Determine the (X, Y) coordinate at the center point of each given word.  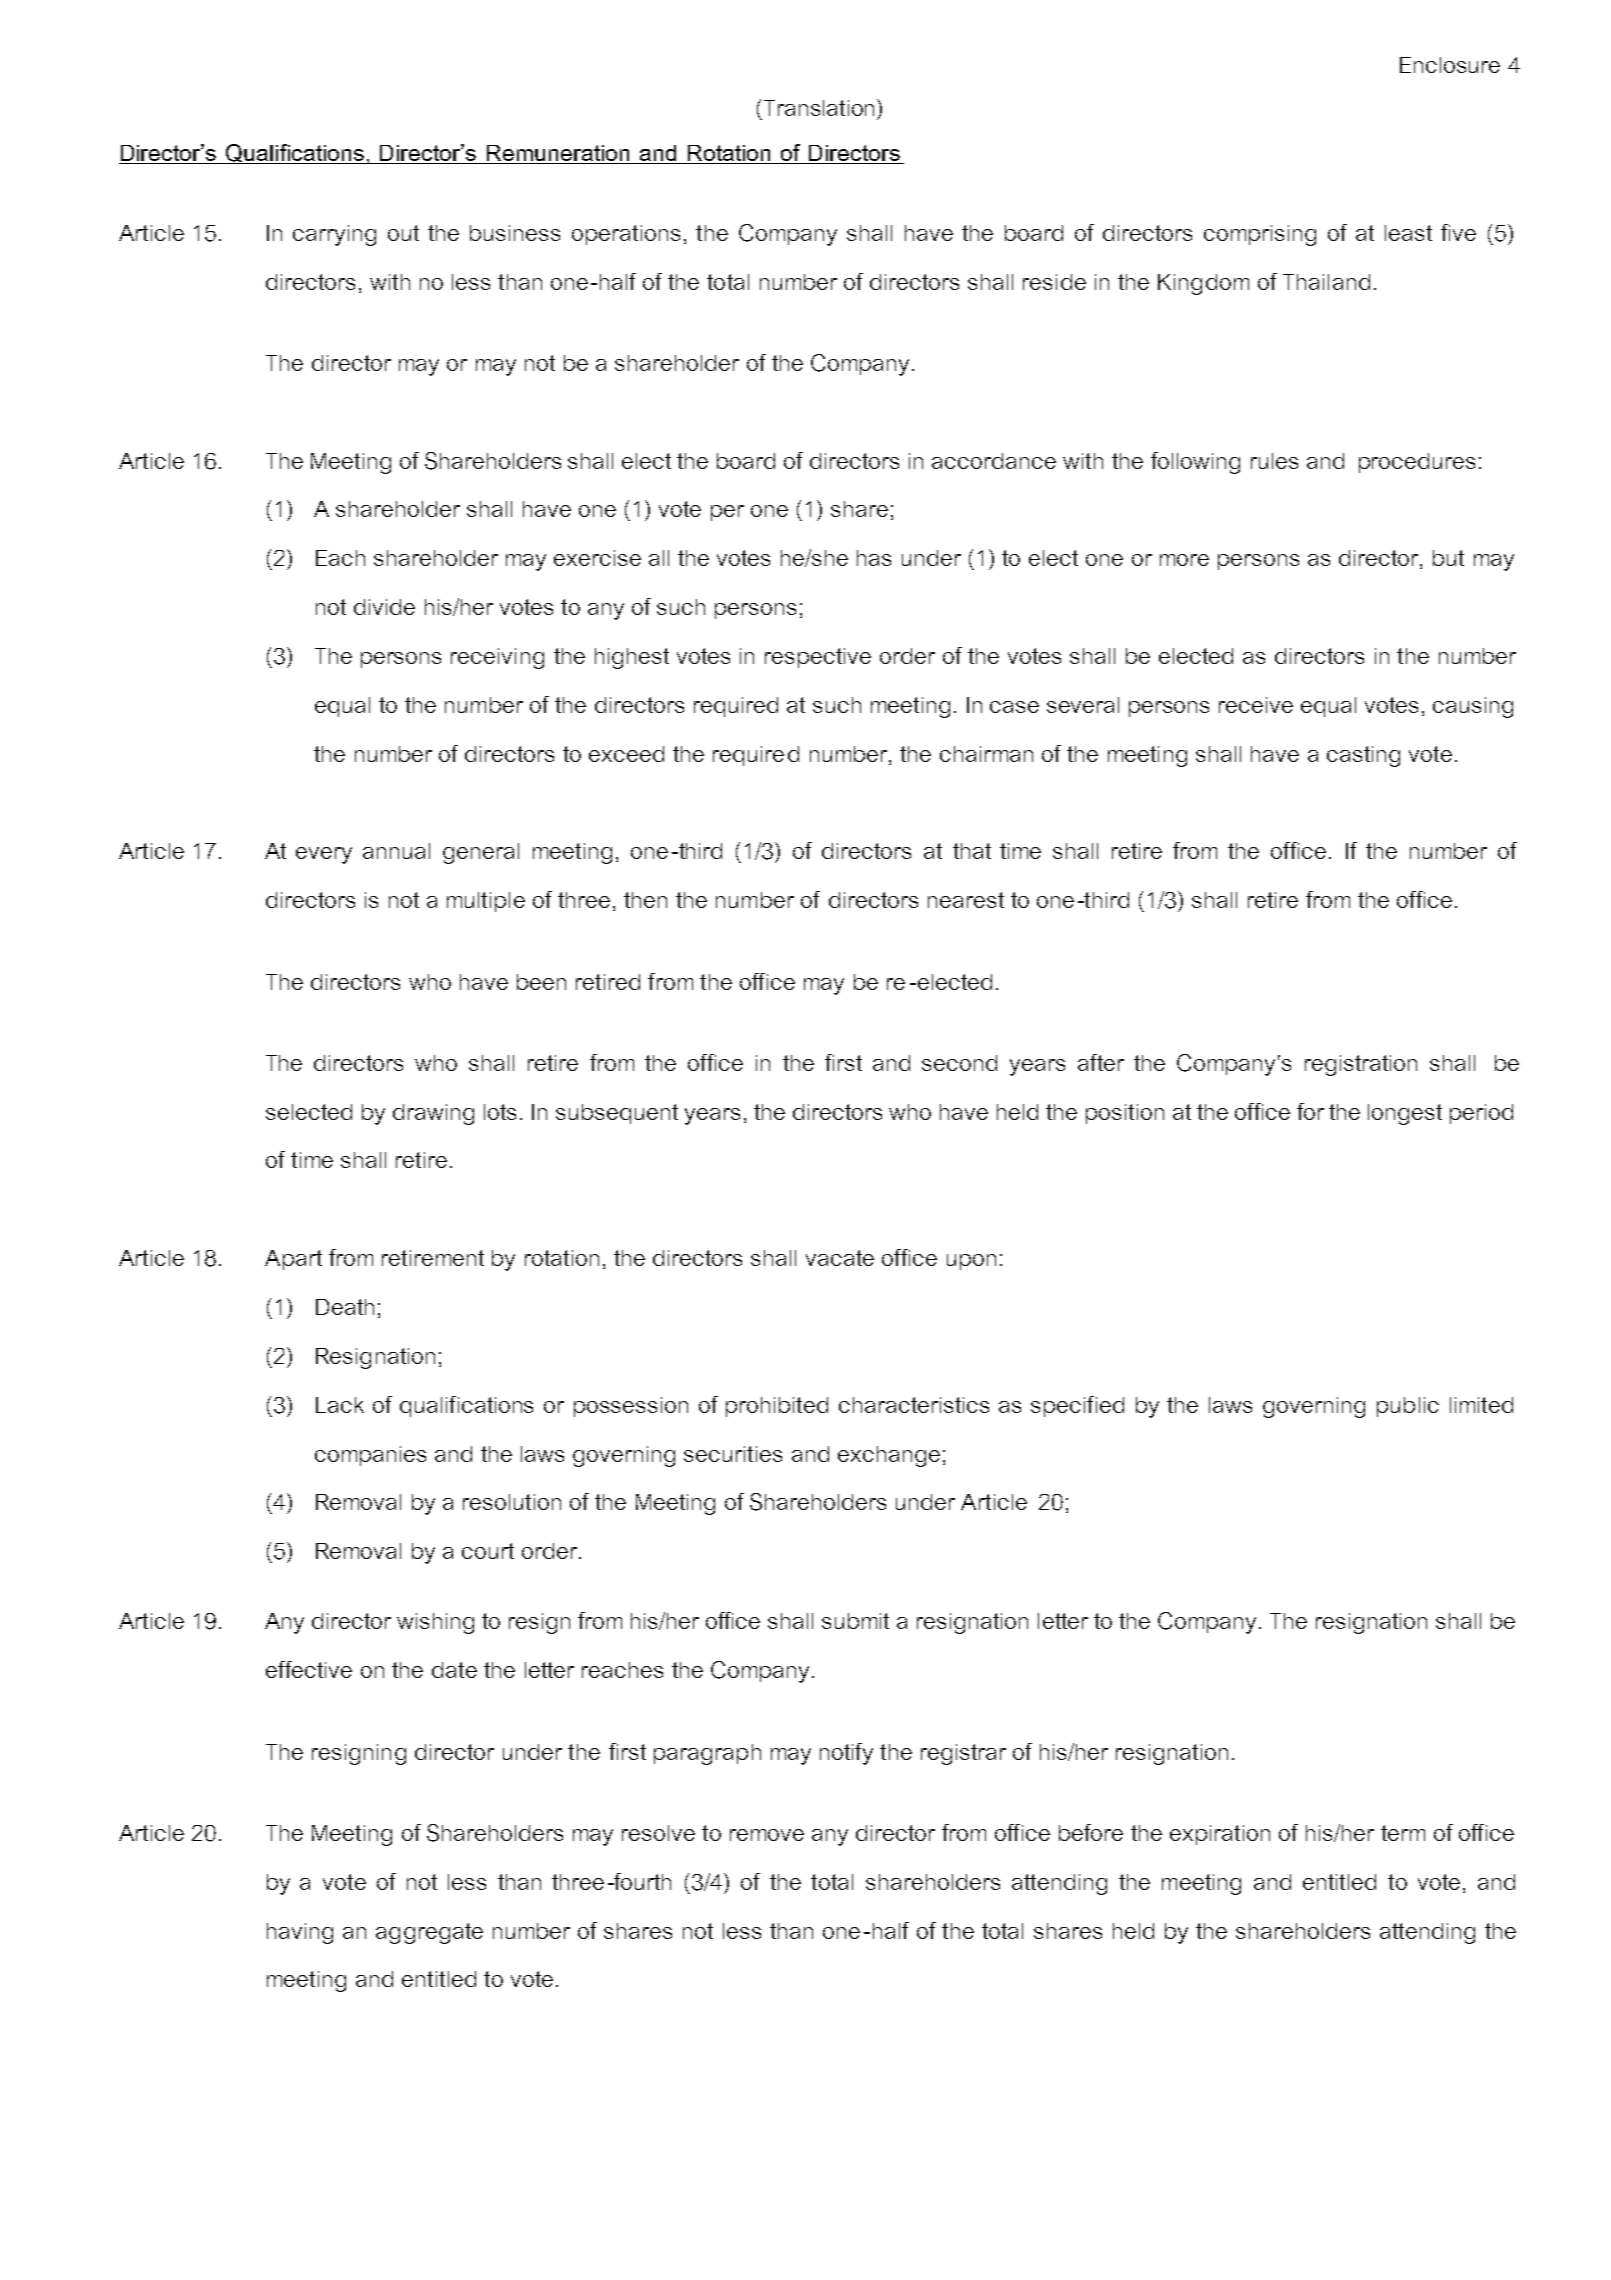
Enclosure (1450, 65)
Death (345, 1307)
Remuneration (558, 154)
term (1403, 1833)
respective (818, 658)
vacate (840, 1258)
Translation (819, 108)
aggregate (429, 1933)
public (1408, 1407)
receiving (497, 658)
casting (1363, 756)
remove (767, 1835)
